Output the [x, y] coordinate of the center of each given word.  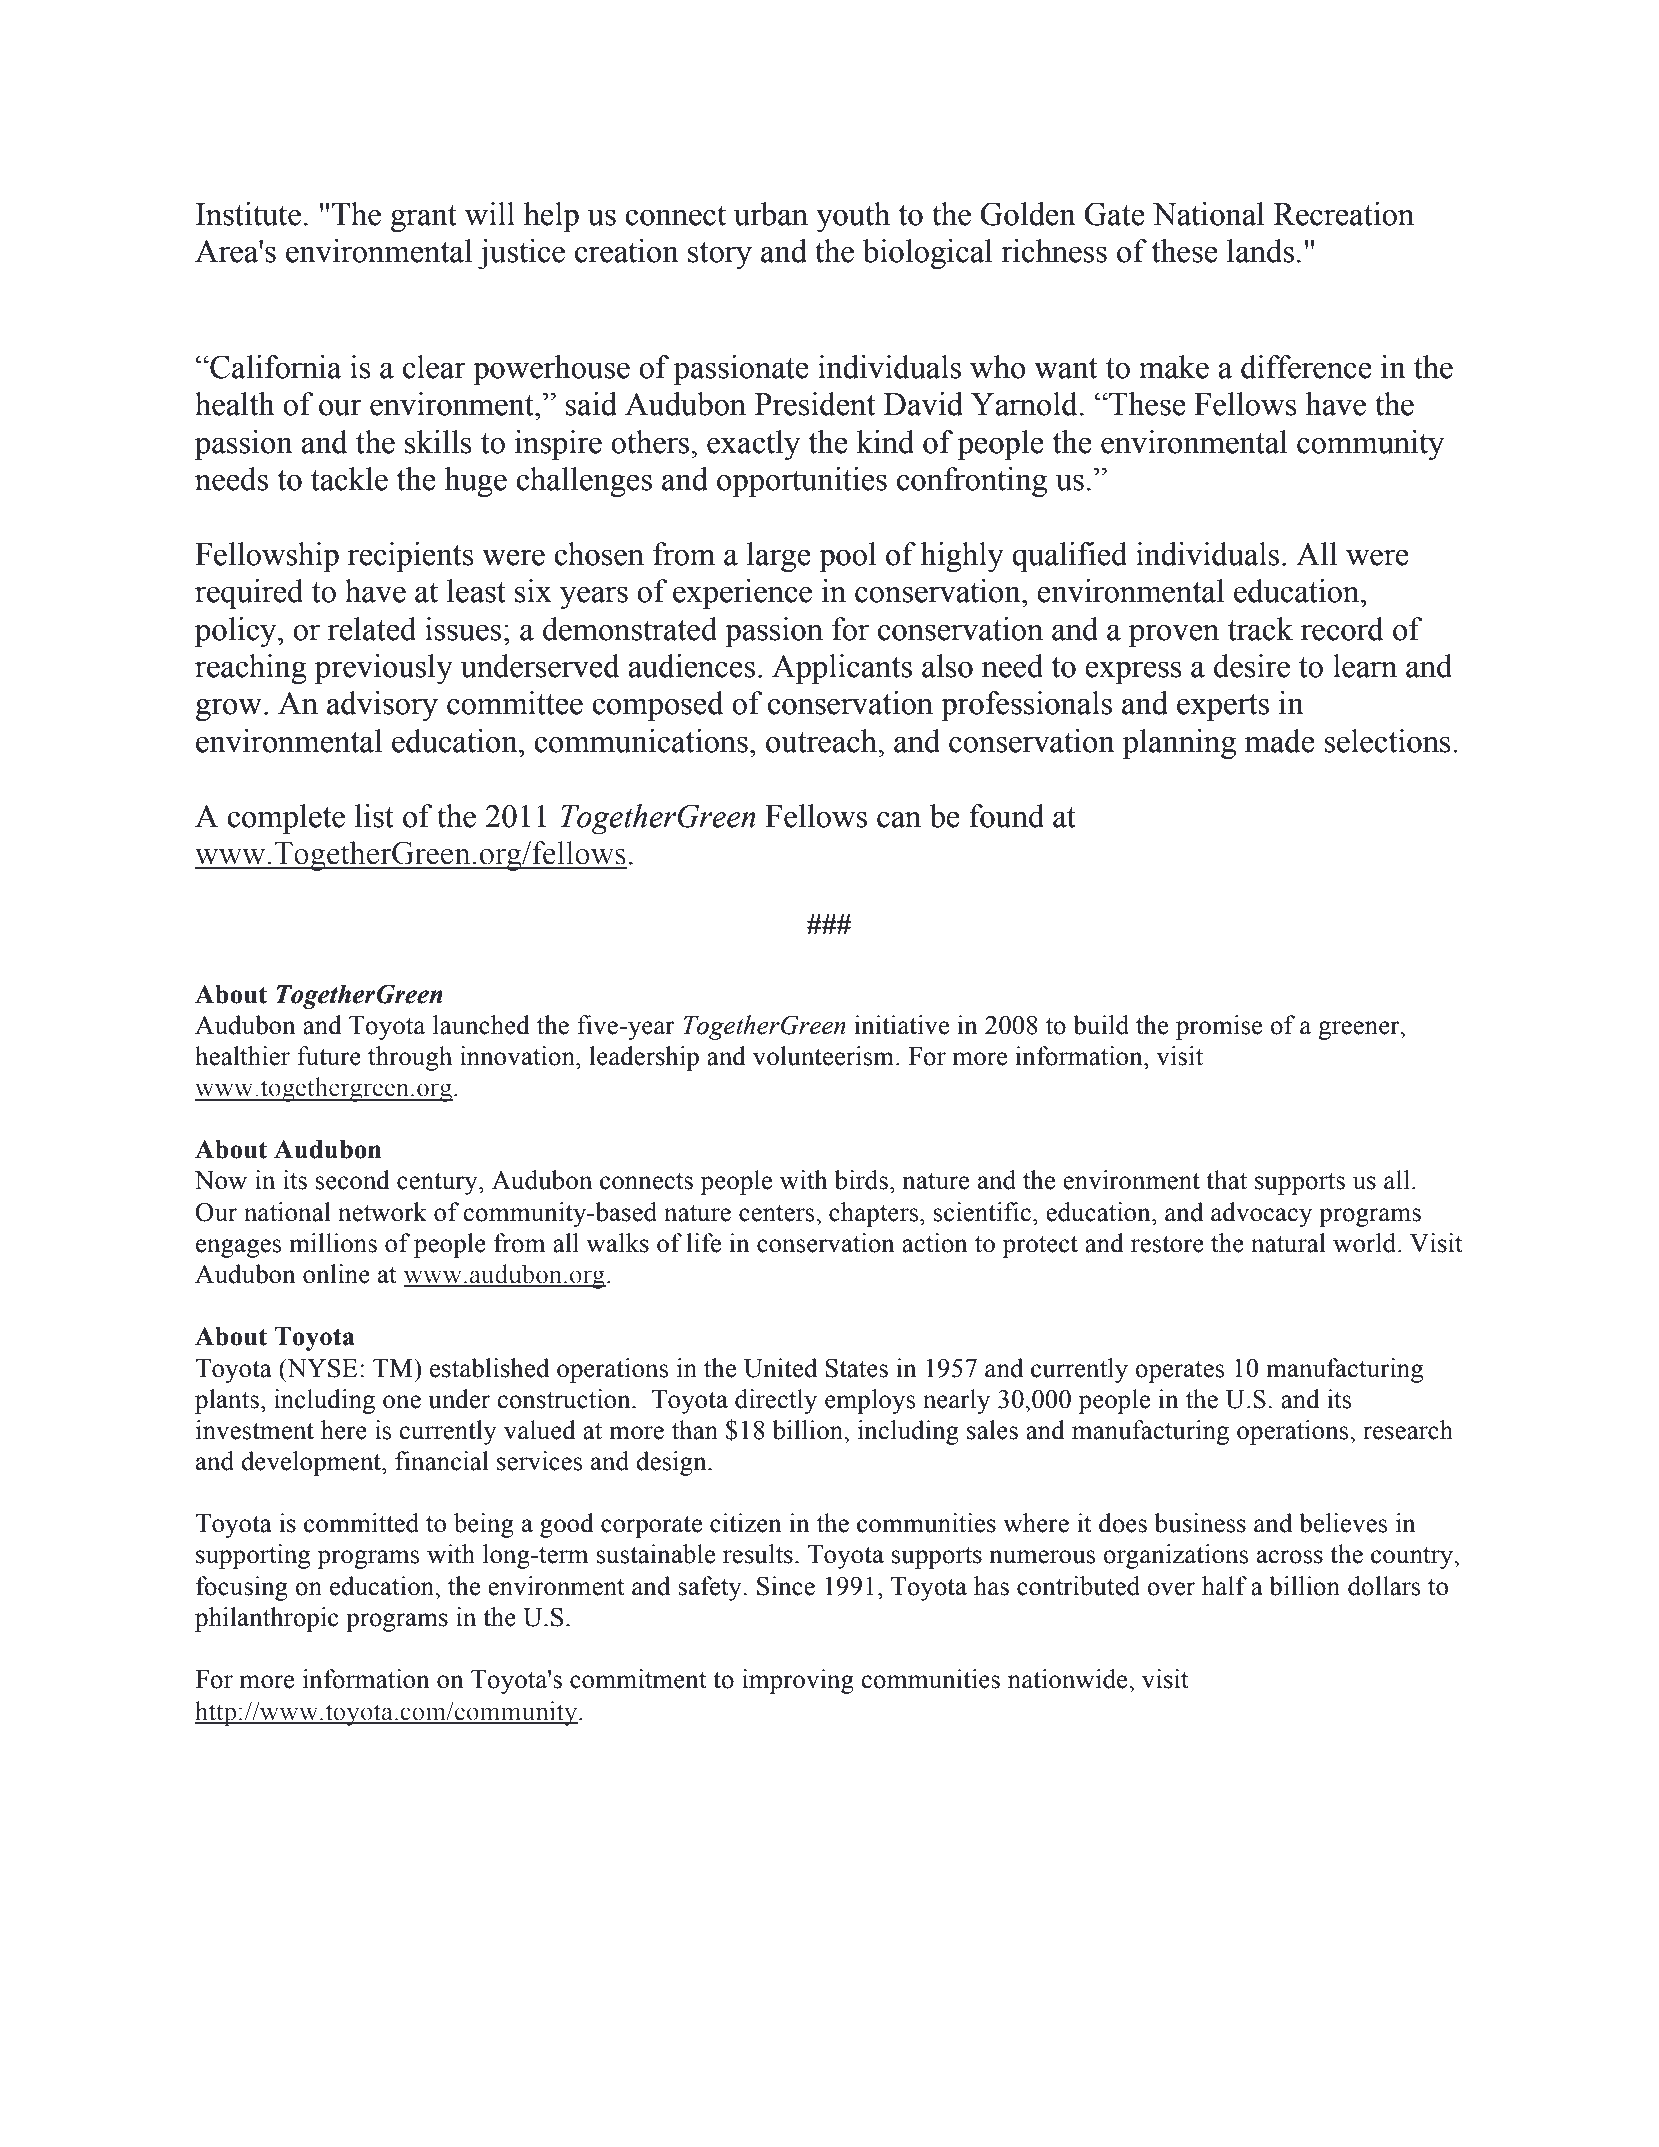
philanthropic [266, 1619]
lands [1260, 251]
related [372, 629]
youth [853, 217]
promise [1219, 1027]
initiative [901, 1025]
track [1260, 629]
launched [481, 1025]
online [336, 1274]
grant [424, 218]
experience [742, 594]
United [780, 1368]
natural [1288, 1243]
